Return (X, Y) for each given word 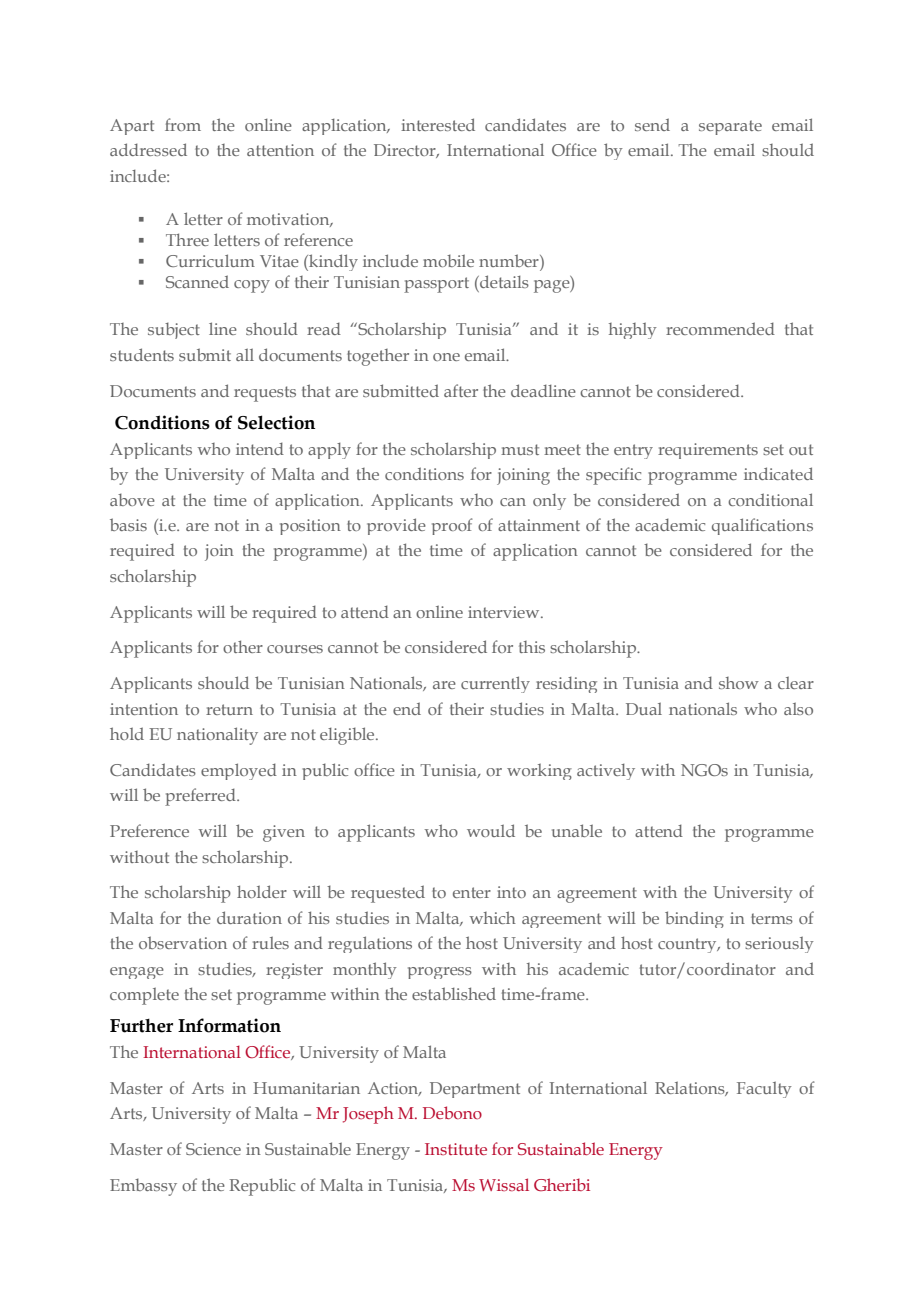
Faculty (764, 1089)
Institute (456, 1149)
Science (213, 1149)
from (183, 124)
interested (438, 124)
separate (730, 127)
